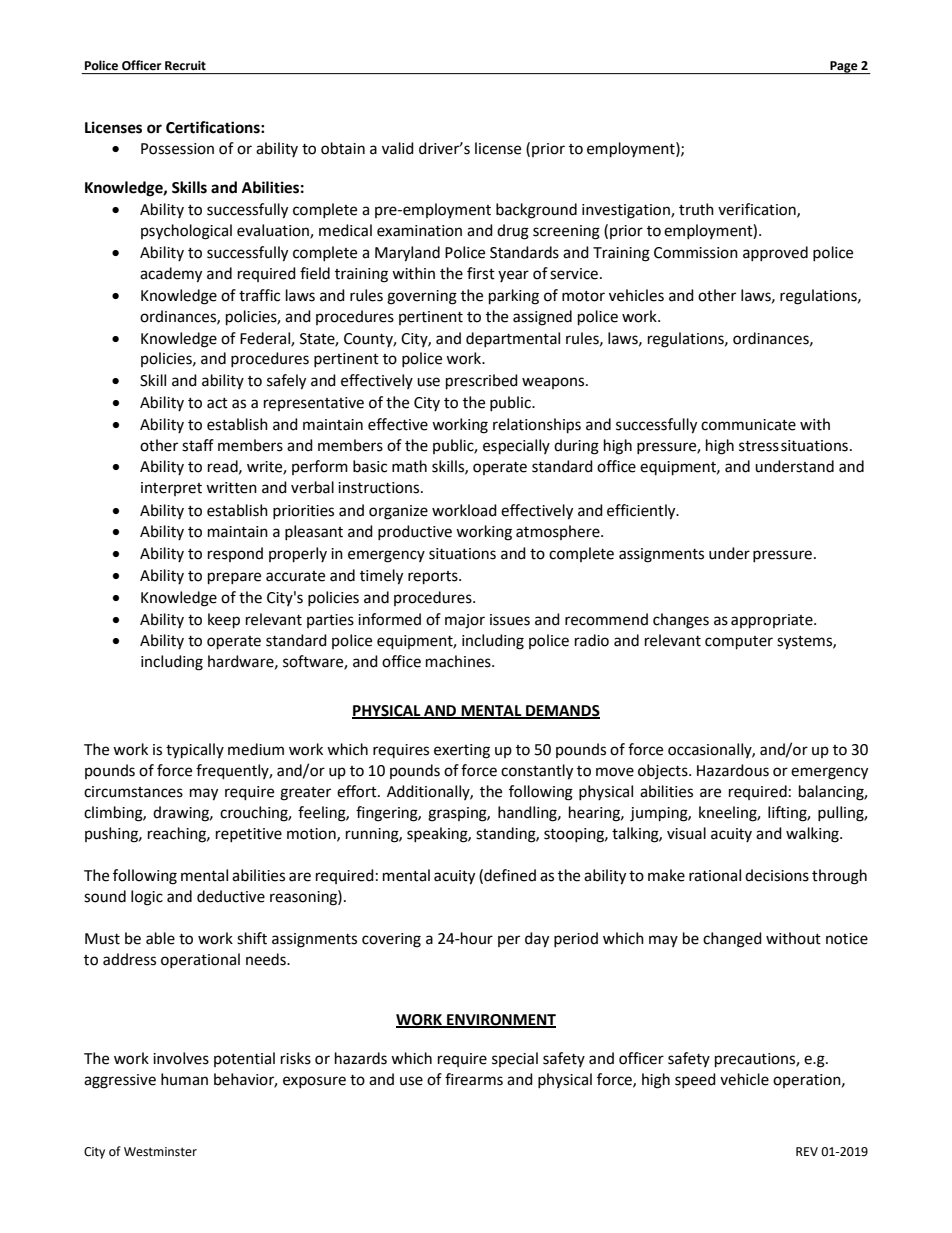 Image resolution: width=952 pixels, height=1233 pixels. What do you see at coordinates (462, 751) in the screenshot?
I see `exerting` at bounding box center [462, 751].
